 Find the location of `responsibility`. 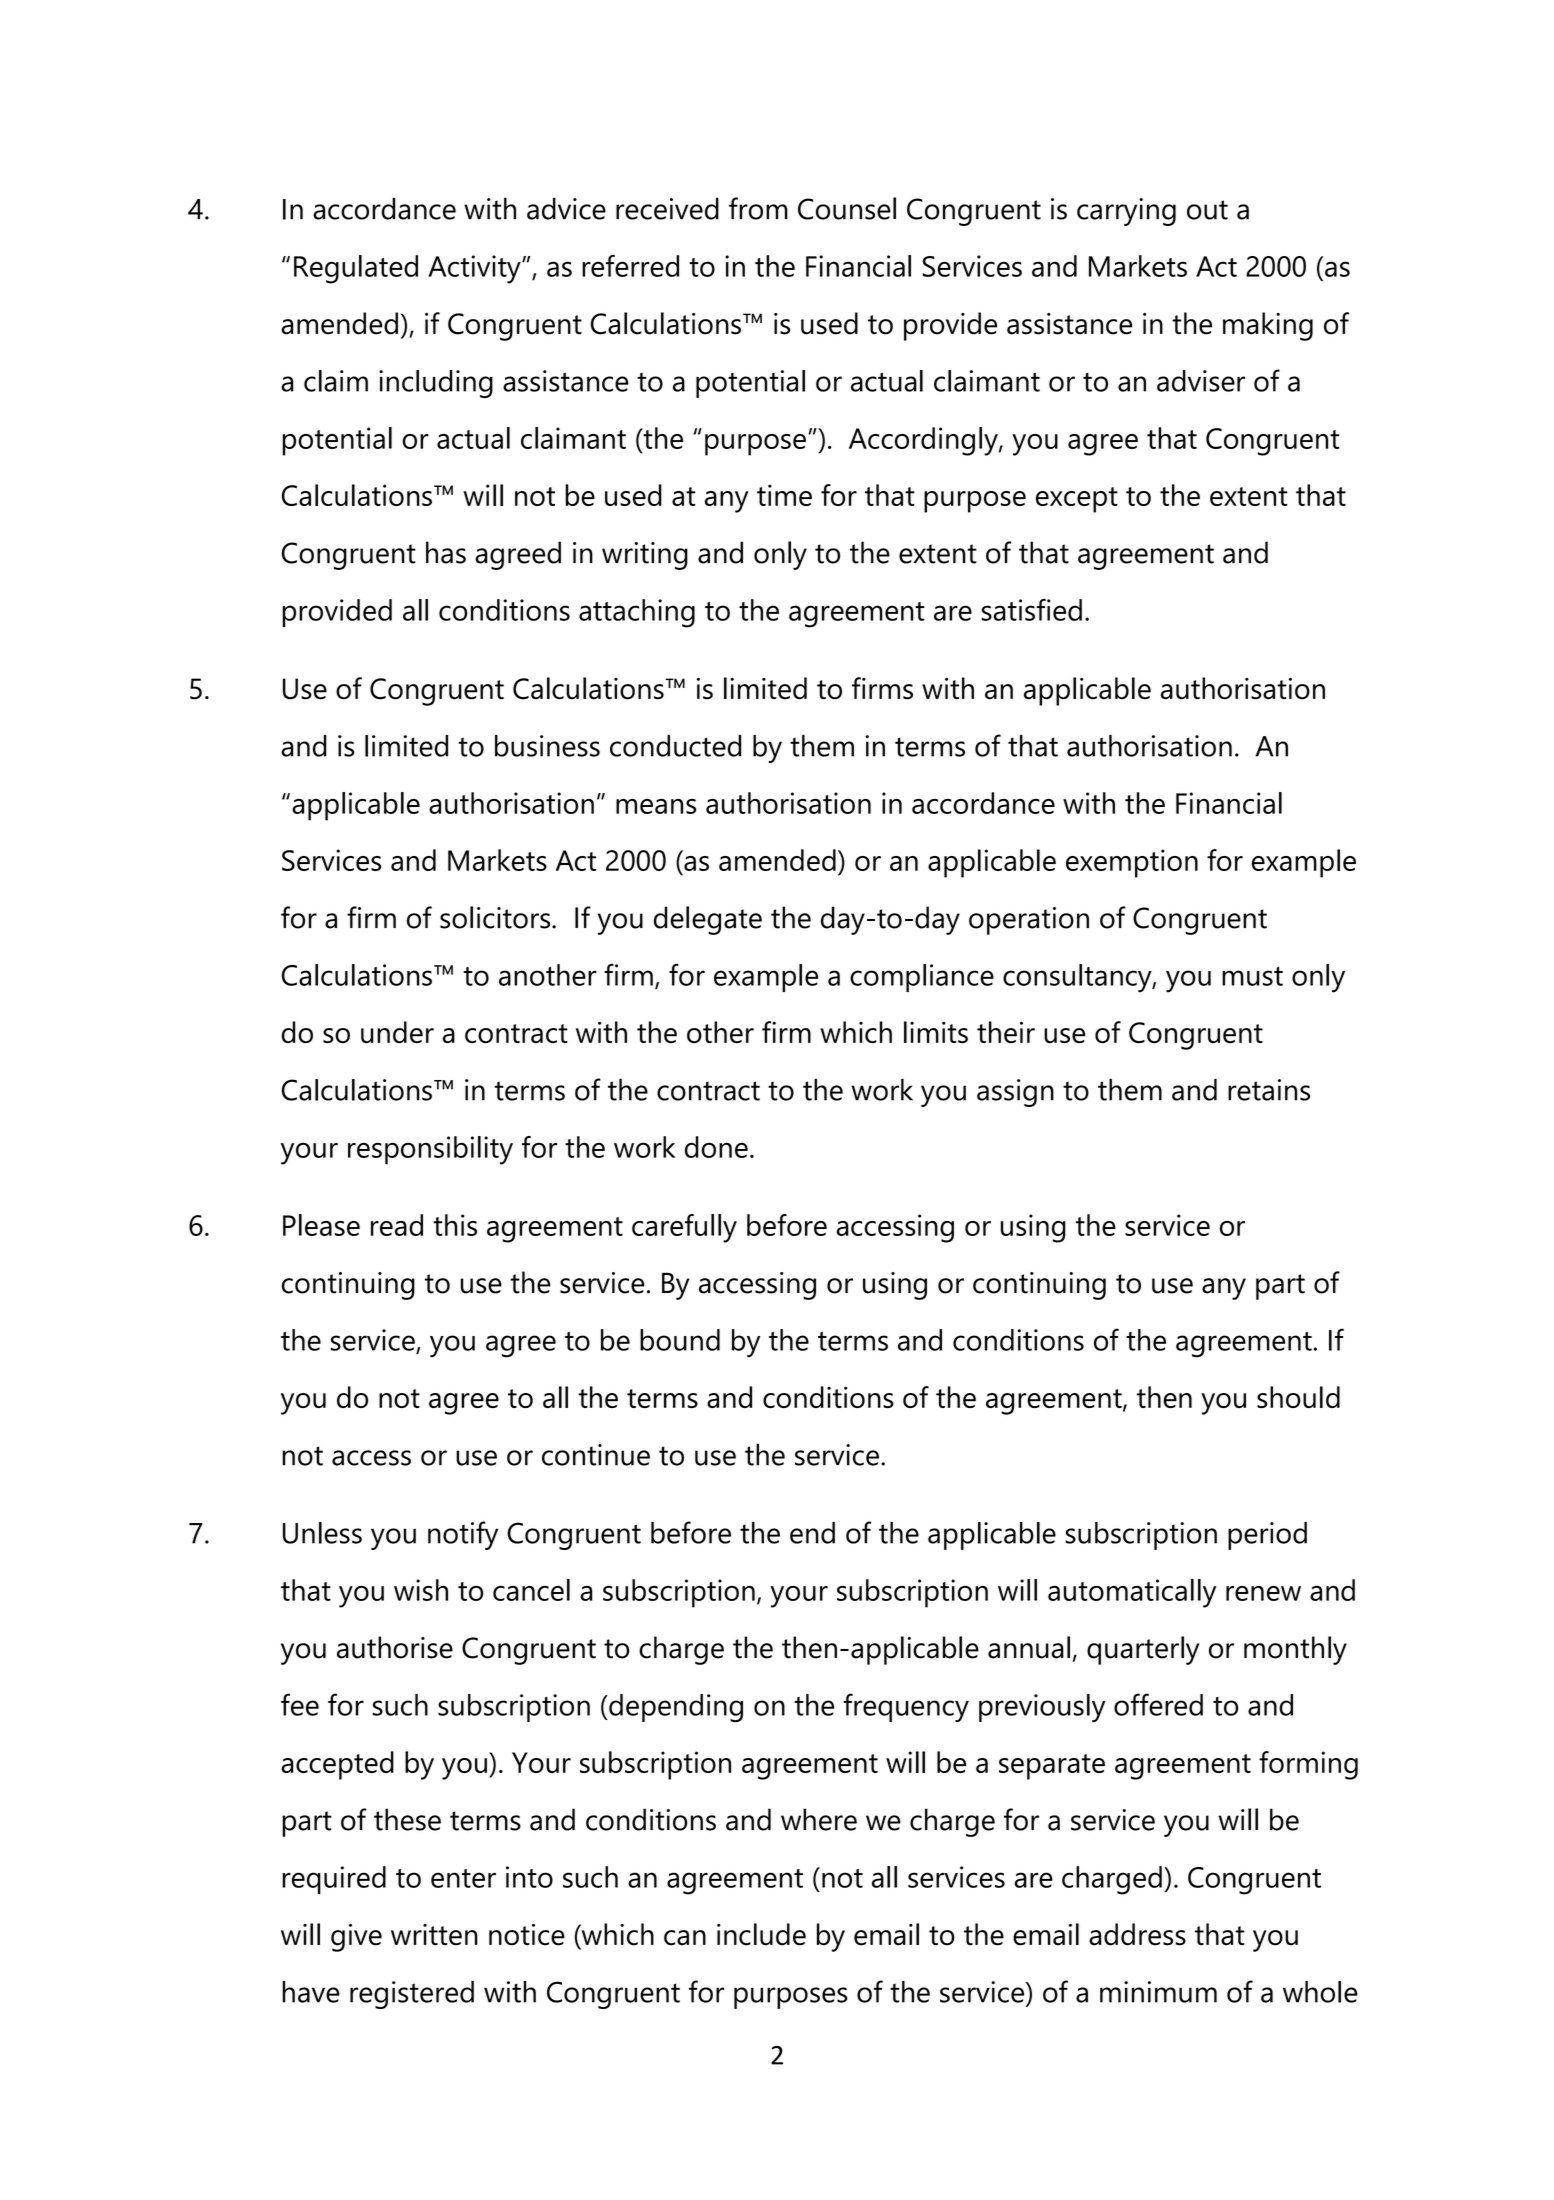

responsibility is located at coordinates (430, 1150).
